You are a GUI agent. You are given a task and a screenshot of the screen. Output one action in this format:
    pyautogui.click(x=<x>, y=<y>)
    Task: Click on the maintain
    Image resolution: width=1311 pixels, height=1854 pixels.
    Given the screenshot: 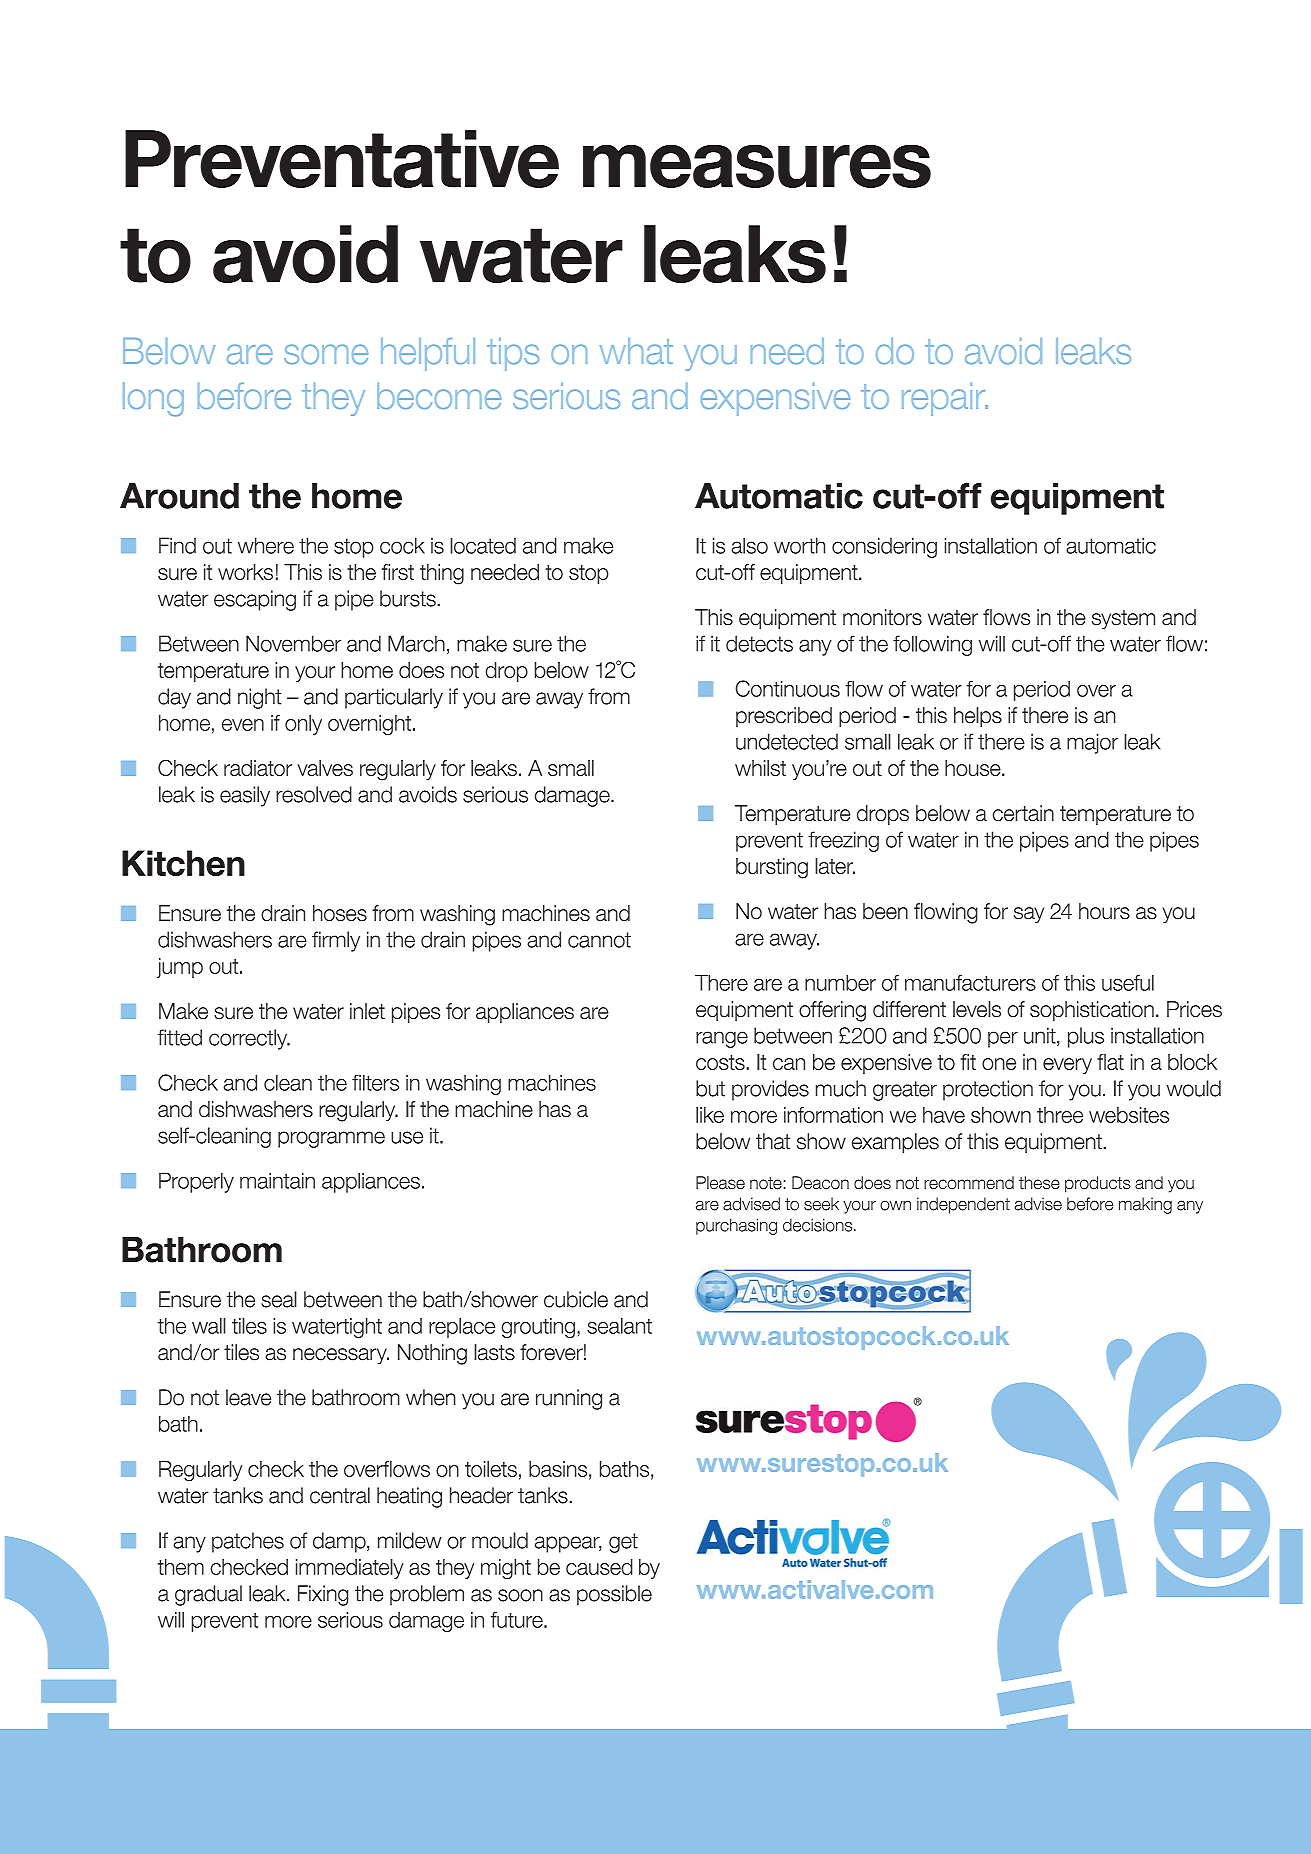 What is the action you would take?
    pyautogui.click(x=277, y=1180)
